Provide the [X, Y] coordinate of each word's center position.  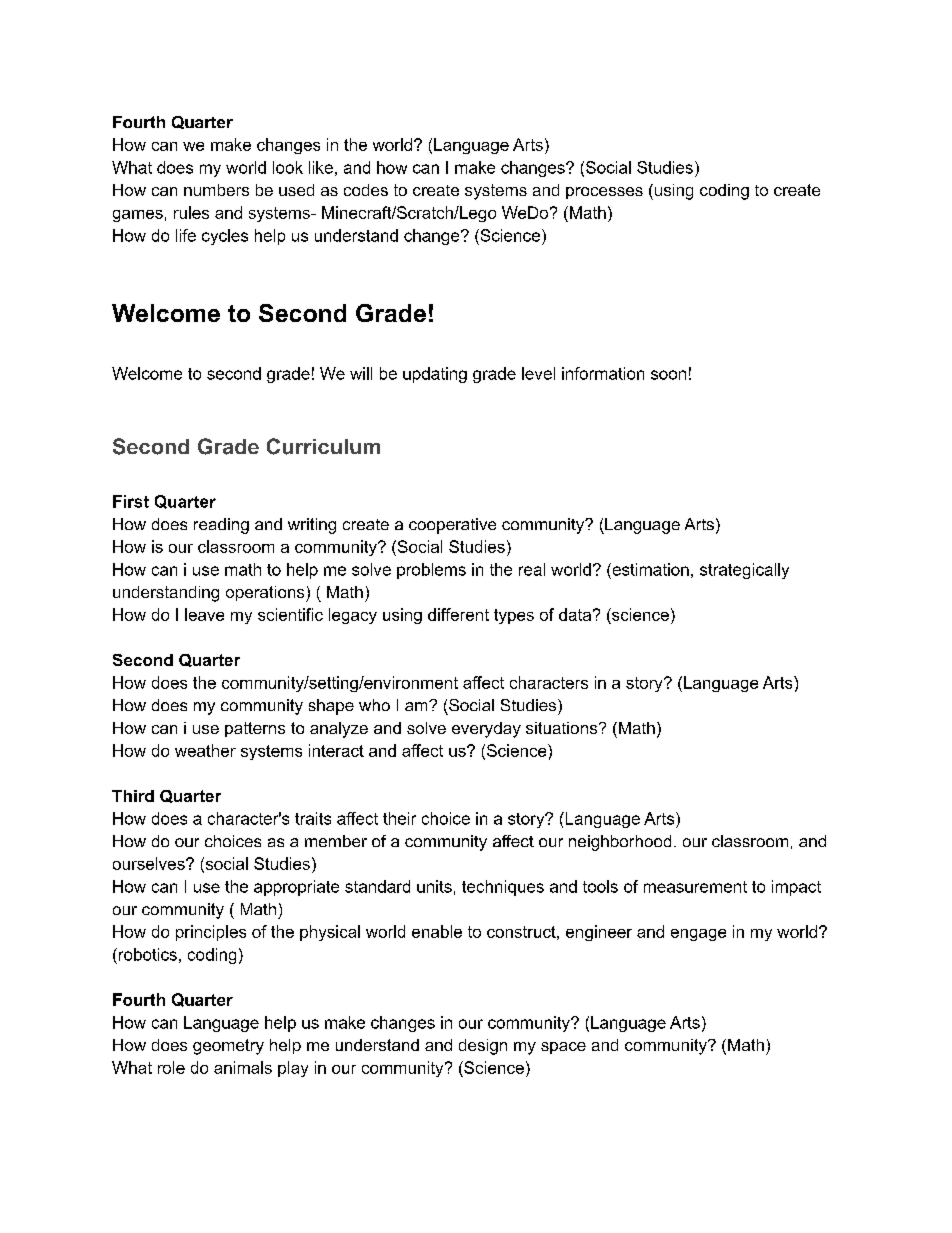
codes [366, 190]
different [458, 614]
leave [204, 614]
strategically [744, 571]
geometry [228, 1047]
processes [604, 193]
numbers [216, 190]
